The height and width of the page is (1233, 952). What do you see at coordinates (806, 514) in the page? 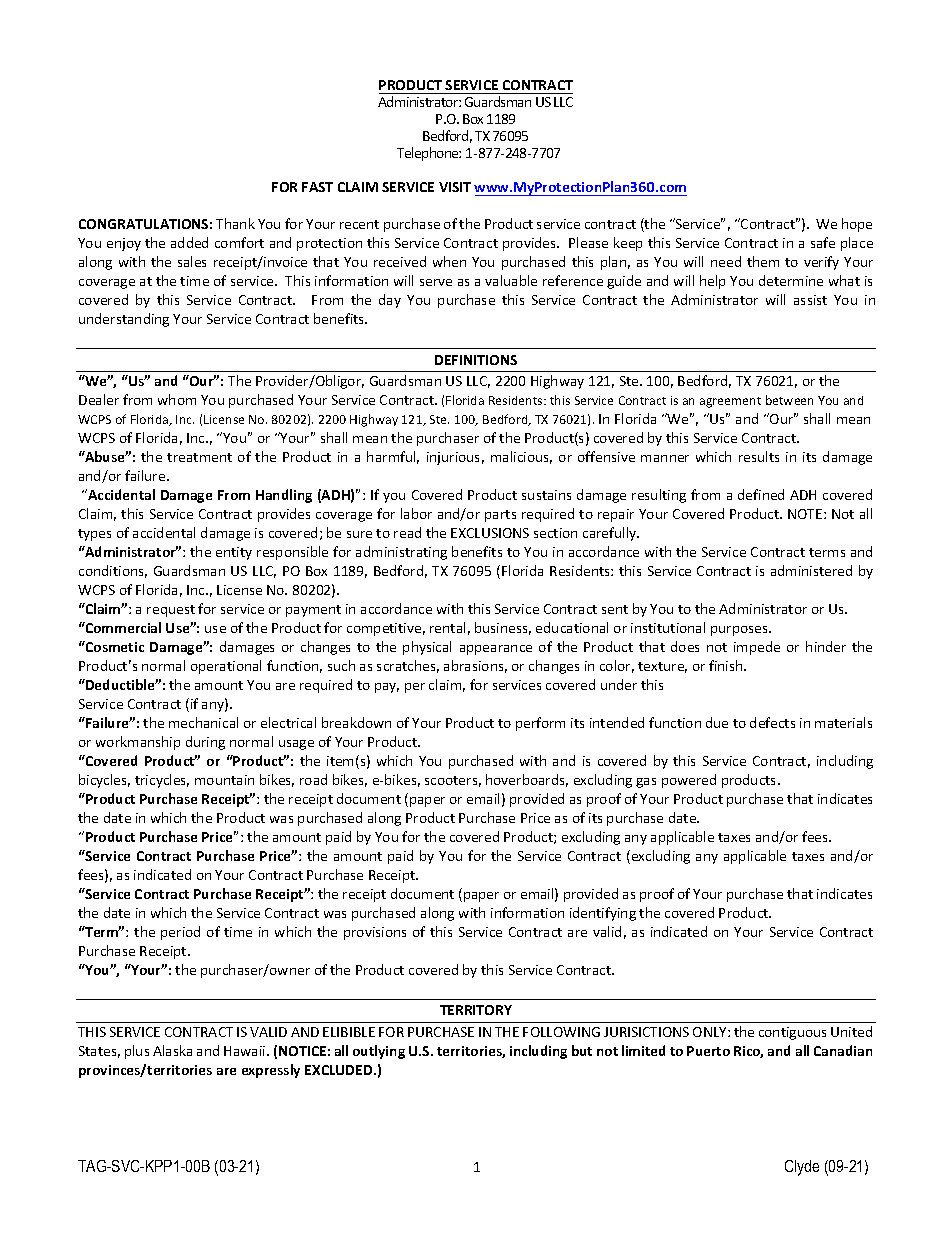
I see `NOTE` at bounding box center [806, 514].
